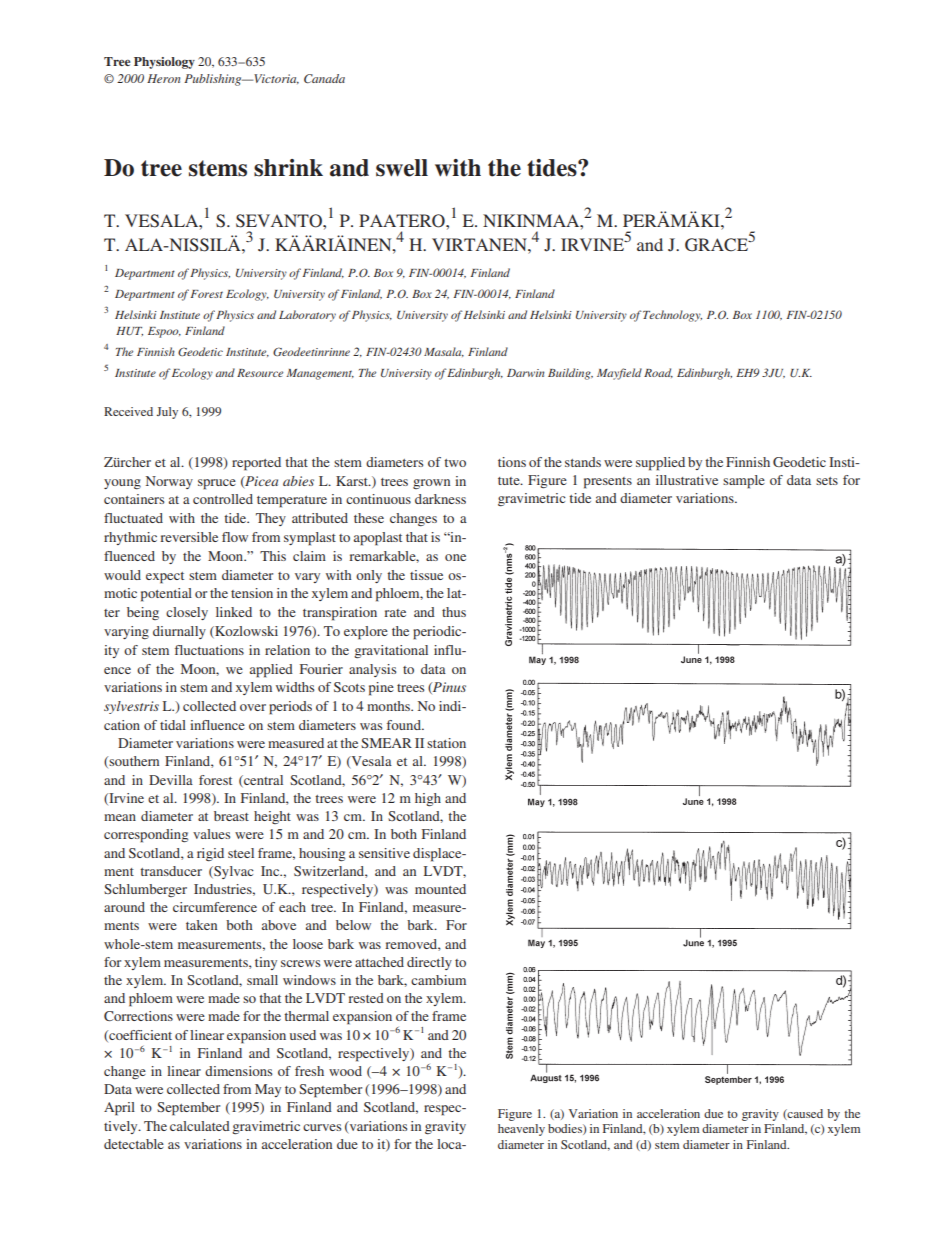  What do you see at coordinates (444, 352) in the screenshot?
I see `Masala` at bounding box center [444, 352].
